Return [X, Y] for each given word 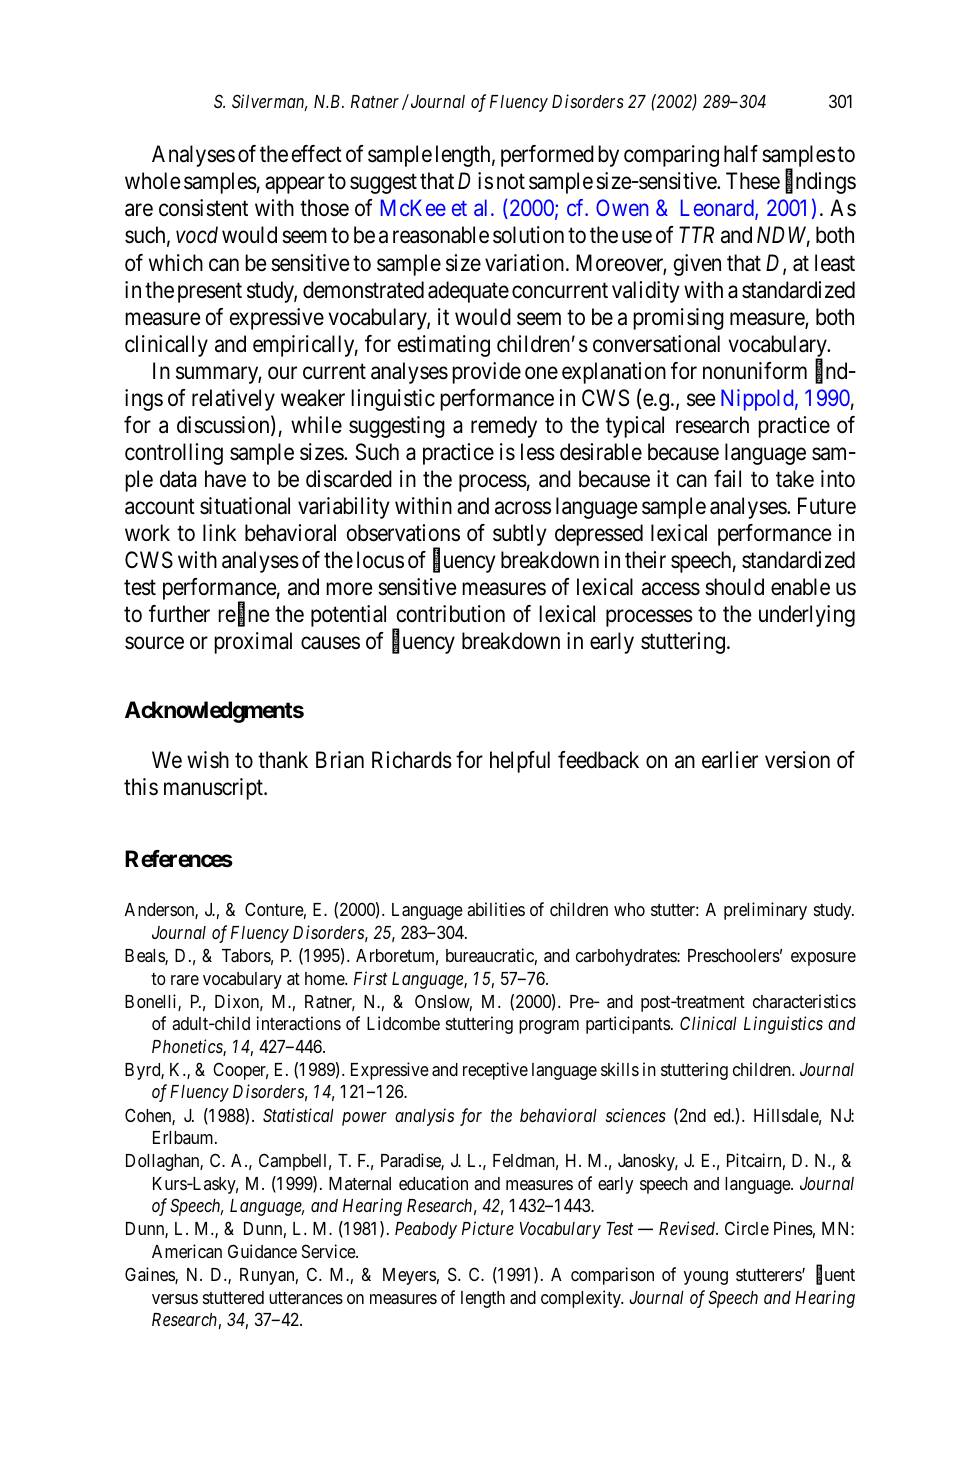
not [511, 181]
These [753, 181]
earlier [730, 760]
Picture [488, 1228]
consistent [203, 208]
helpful [520, 762]
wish [208, 760]
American [187, 1251]
